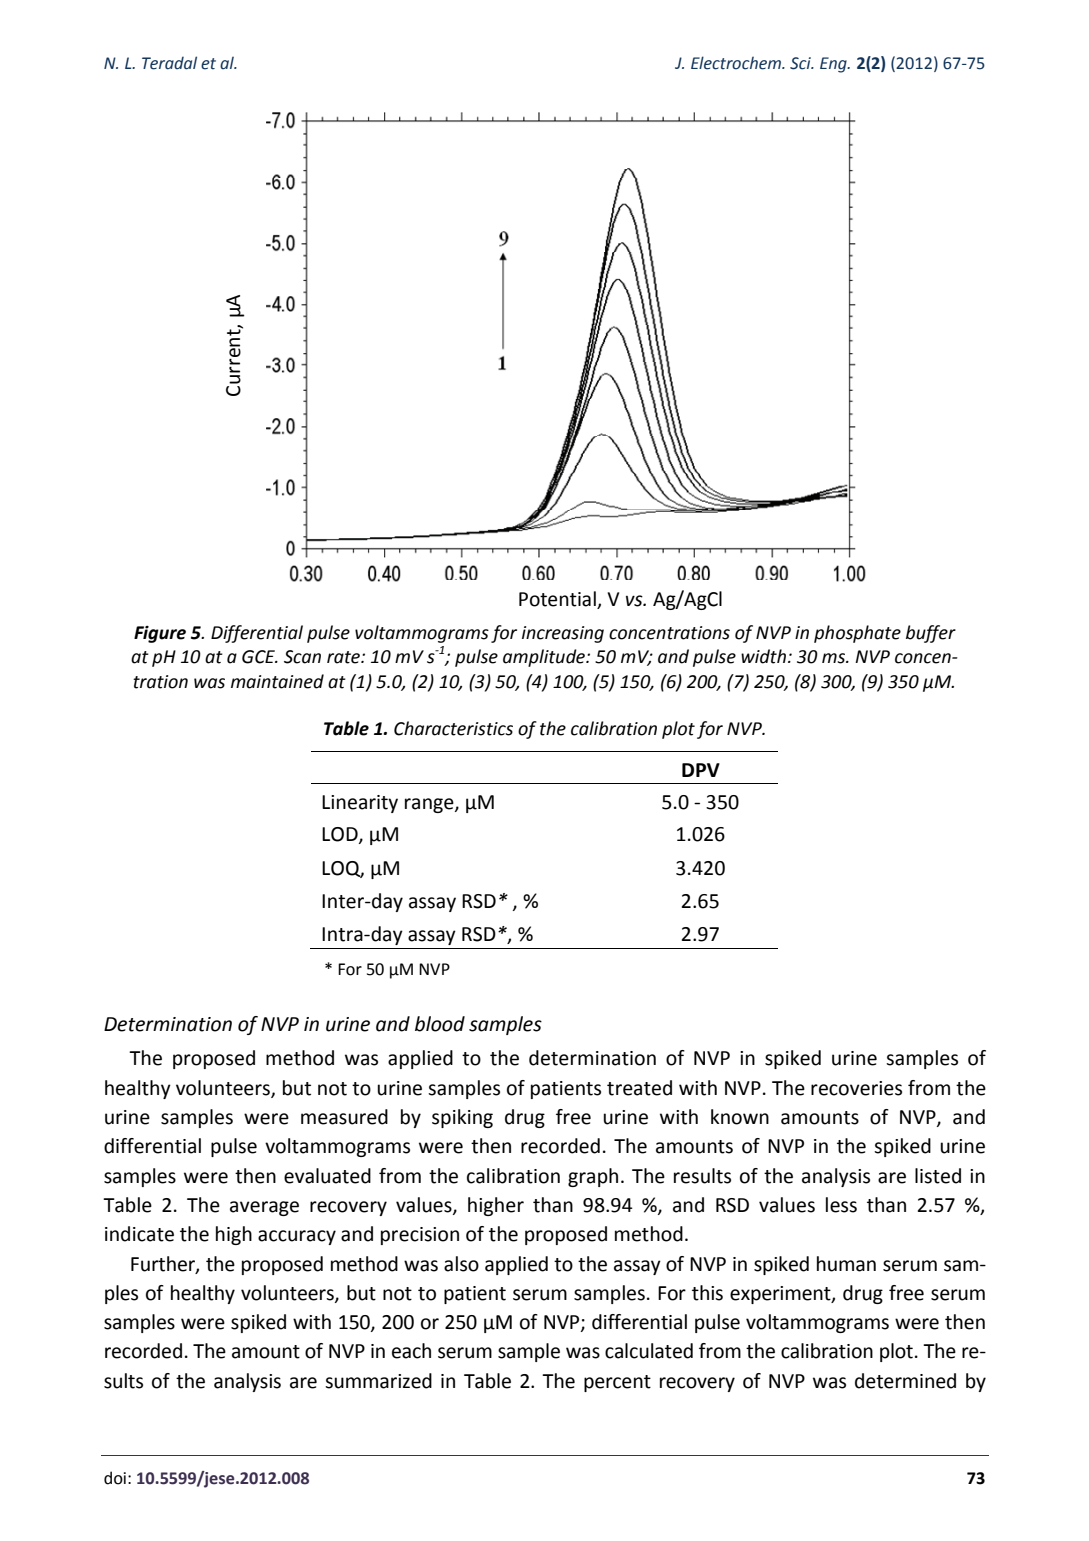  I want to click on phosphate, so click(857, 634).
